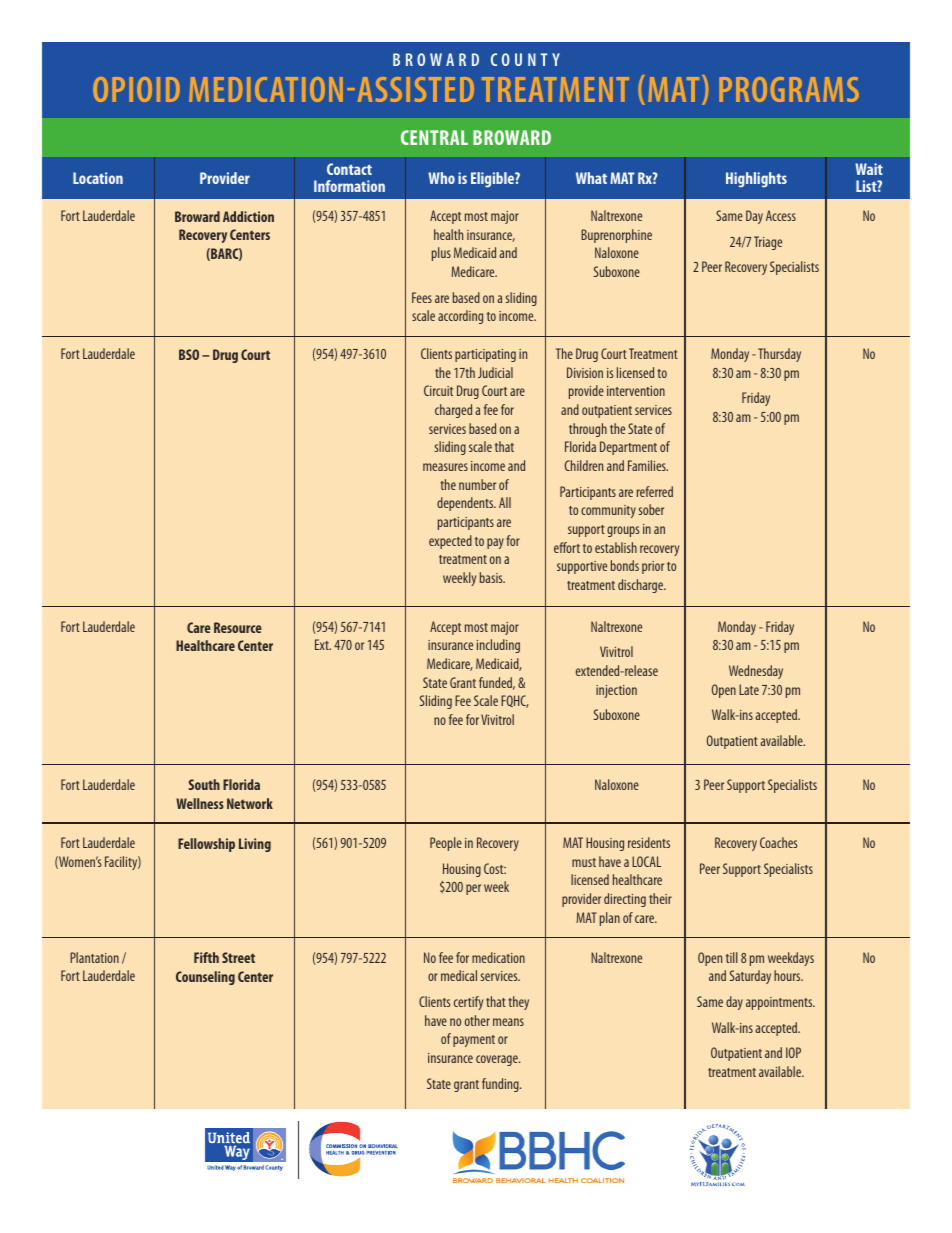 The image size is (952, 1233). I want to click on coverage, so click(498, 1060).
